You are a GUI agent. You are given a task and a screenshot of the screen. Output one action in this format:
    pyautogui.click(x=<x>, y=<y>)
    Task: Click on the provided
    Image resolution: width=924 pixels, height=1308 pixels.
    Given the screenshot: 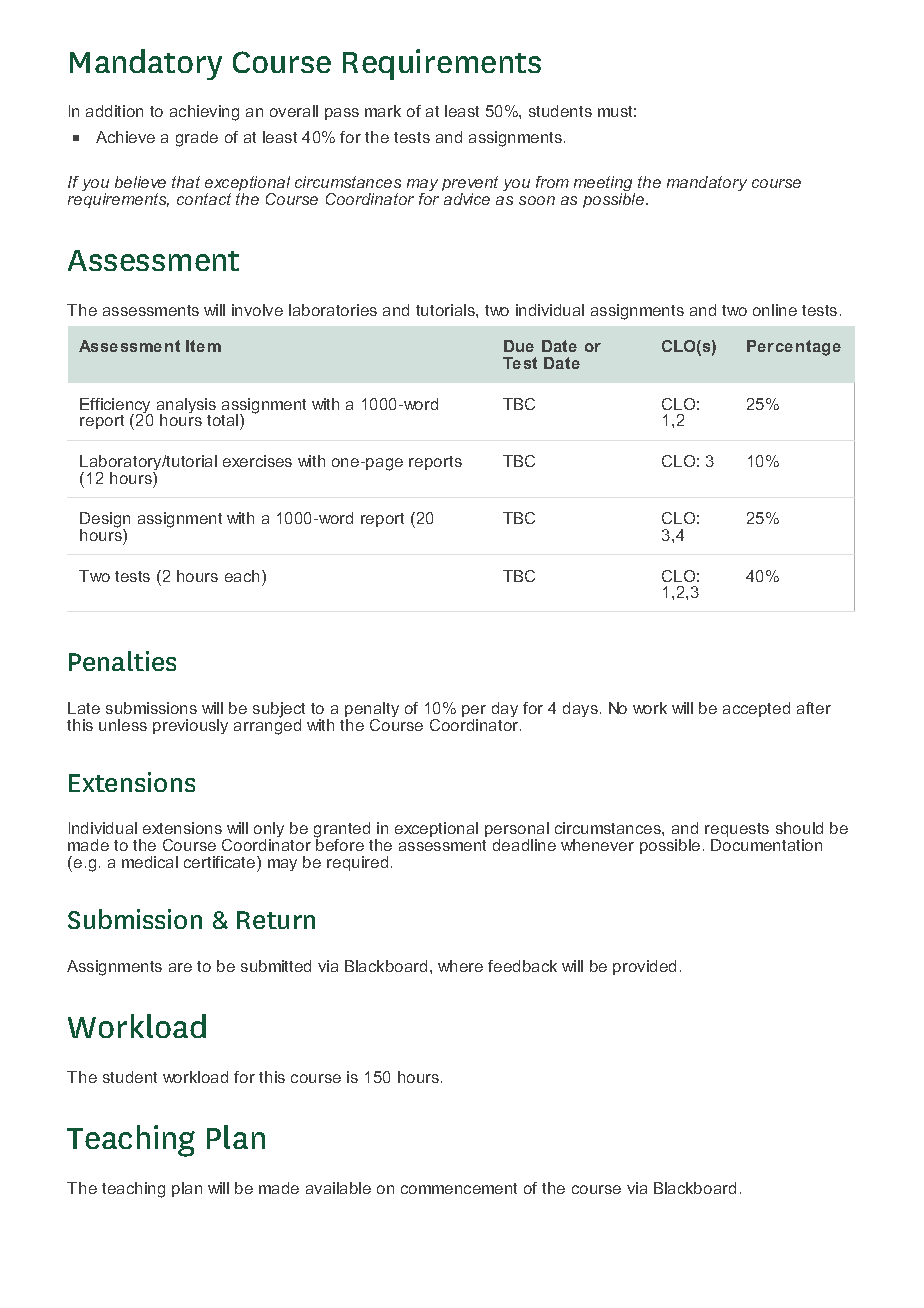 What is the action you would take?
    pyautogui.click(x=644, y=967)
